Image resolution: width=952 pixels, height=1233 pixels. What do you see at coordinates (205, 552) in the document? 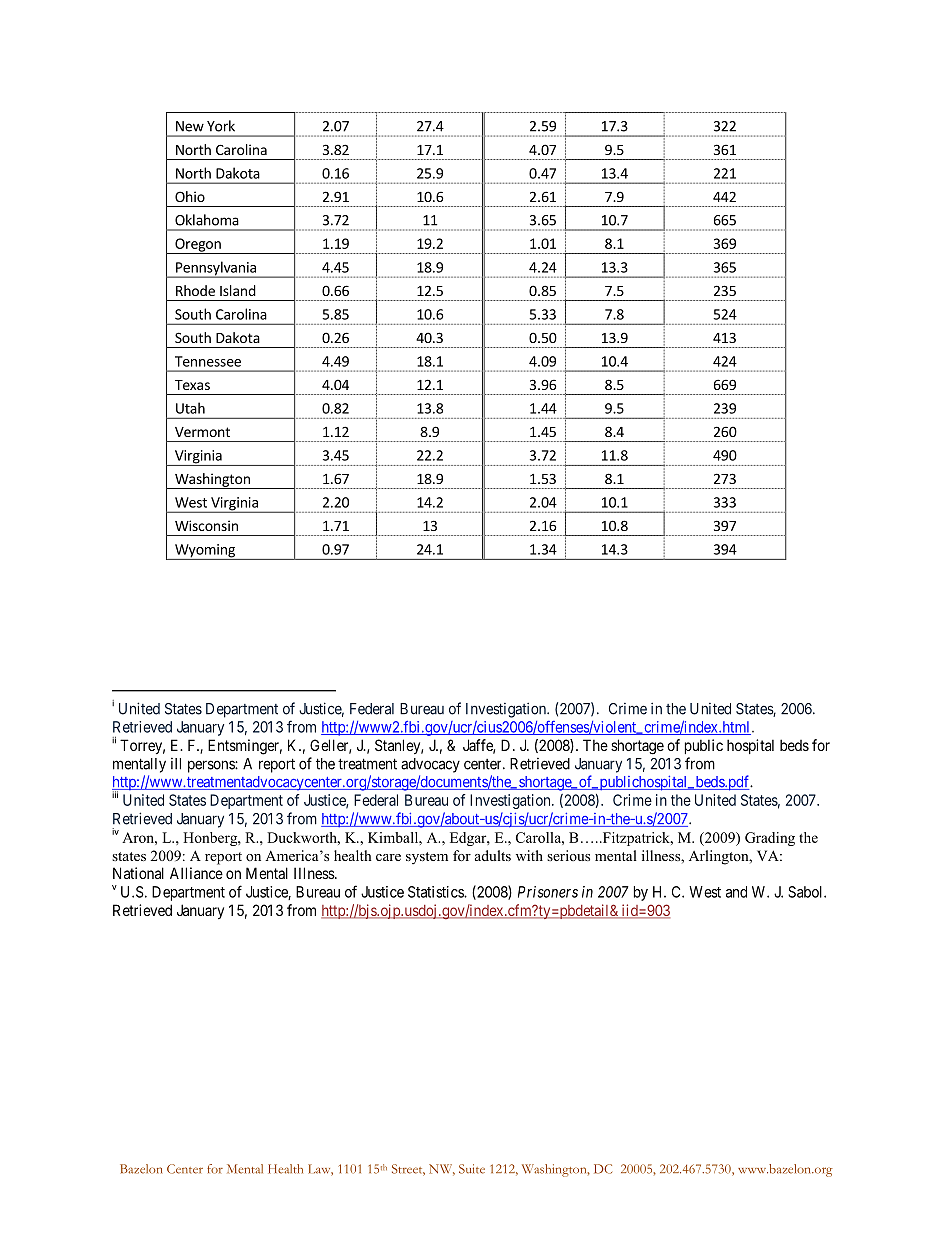
I see `Wyoming` at bounding box center [205, 552].
